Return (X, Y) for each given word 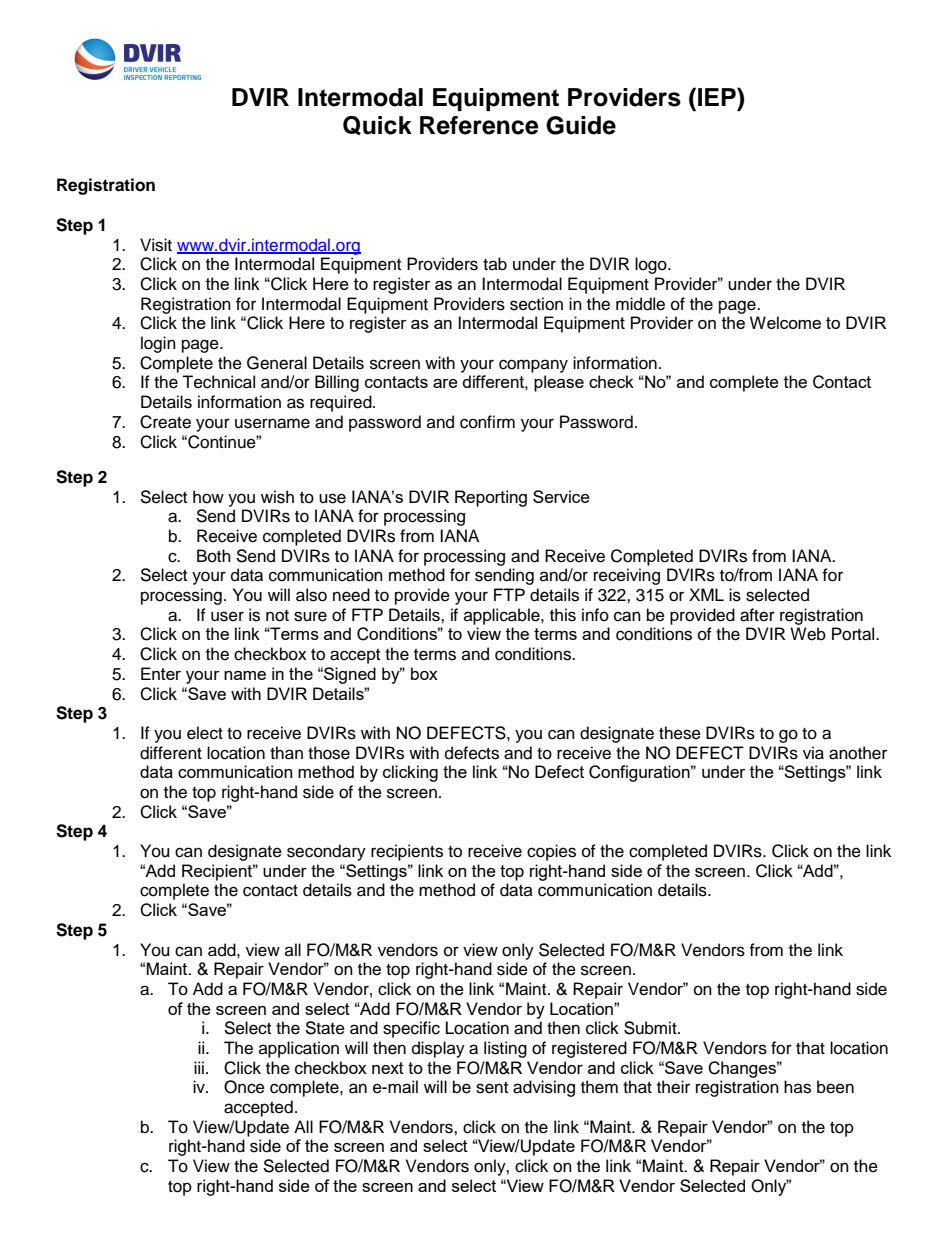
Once (244, 1087)
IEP (718, 96)
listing (505, 1049)
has (797, 1087)
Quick (377, 125)
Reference (479, 125)
